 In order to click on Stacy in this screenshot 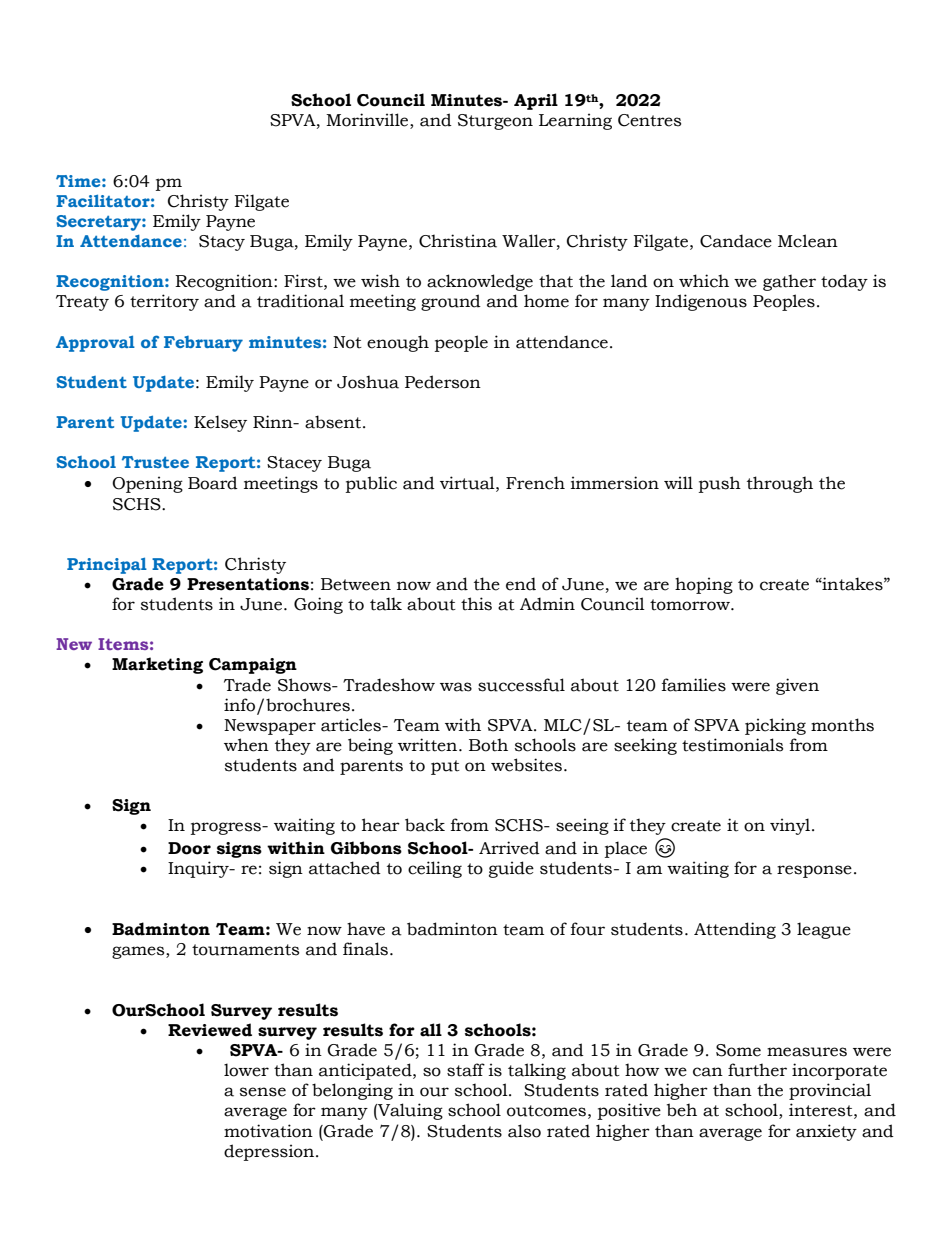, I will do `click(222, 243)`.
